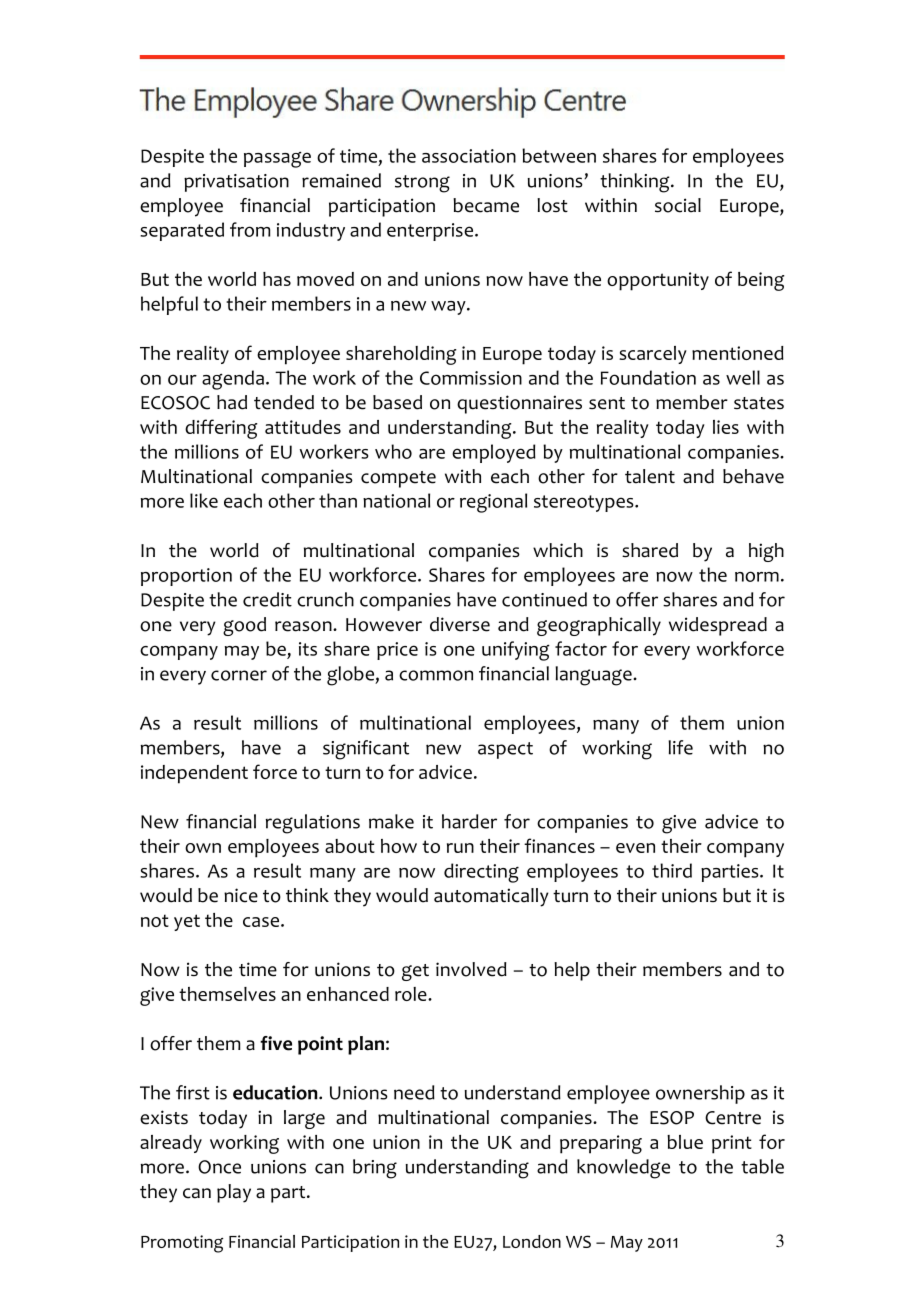  Describe the element at coordinates (672, 870) in the screenshot. I see `third` at that location.
